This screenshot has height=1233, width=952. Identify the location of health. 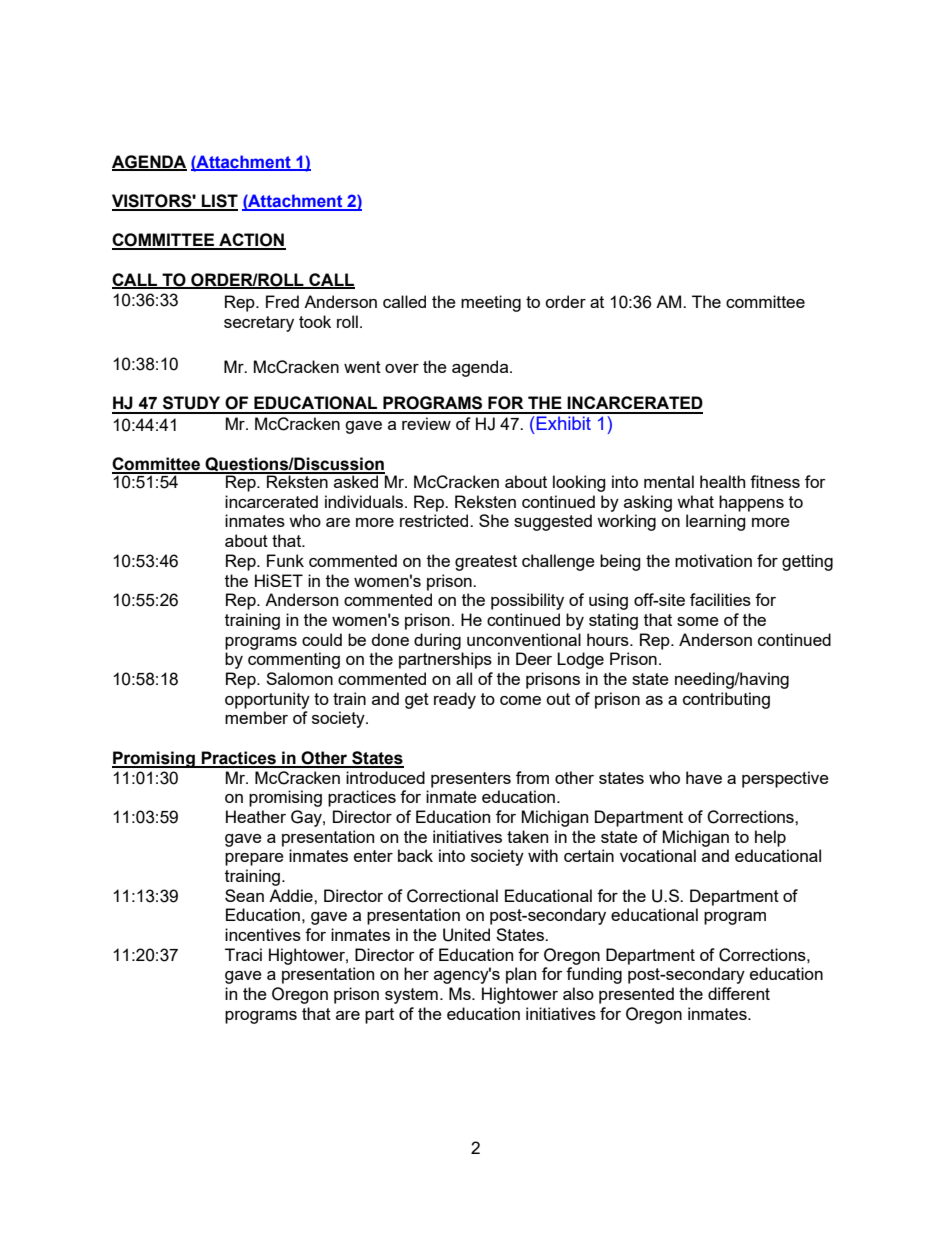
(722, 481).
